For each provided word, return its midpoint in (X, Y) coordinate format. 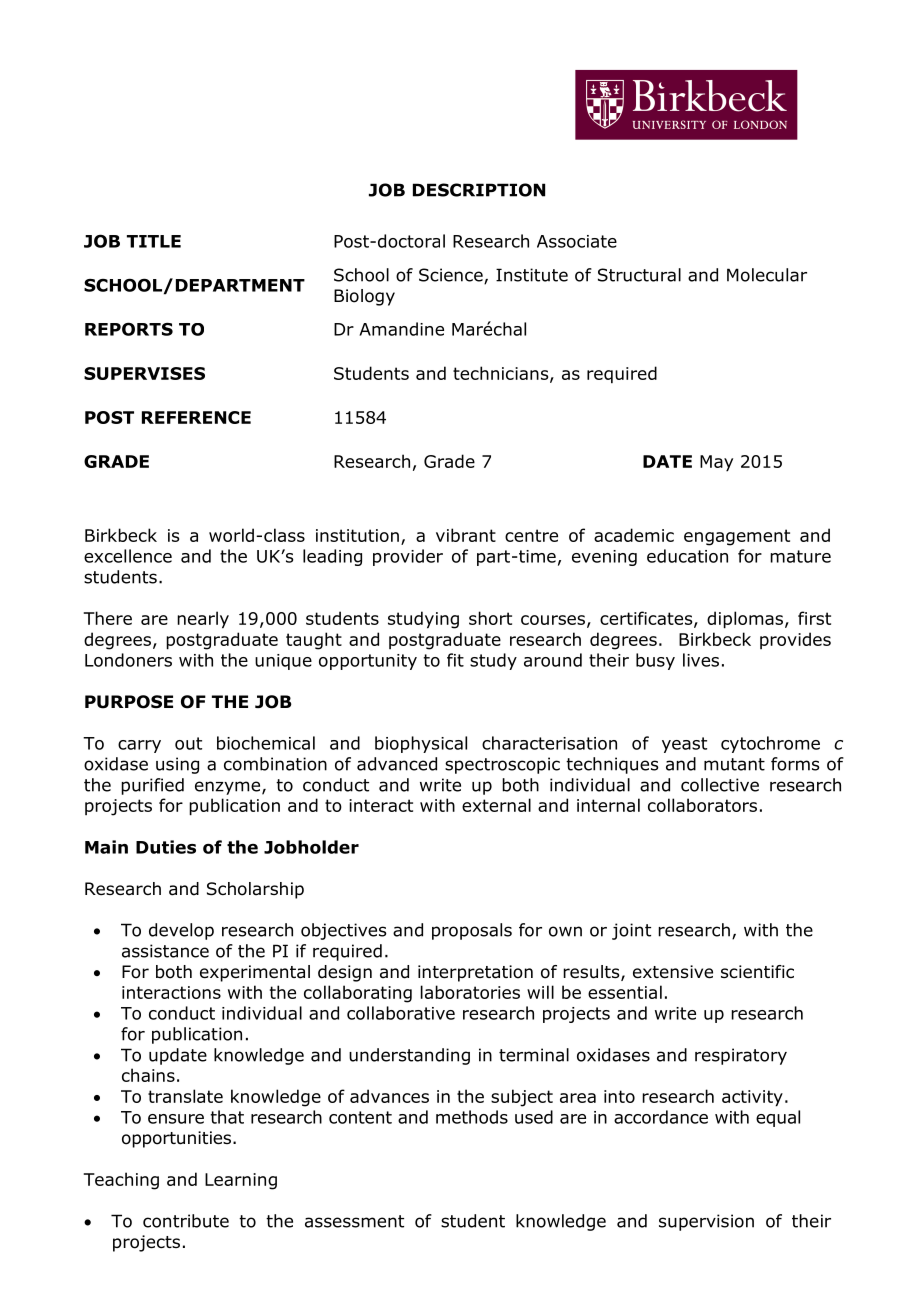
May (716, 463)
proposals (472, 931)
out (188, 743)
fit (455, 660)
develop (181, 931)
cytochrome (770, 744)
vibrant (466, 535)
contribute (186, 1221)
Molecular (767, 275)
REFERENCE (196, 417)
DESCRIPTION (479, 190)
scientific (757, 971)
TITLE (154, 241)
